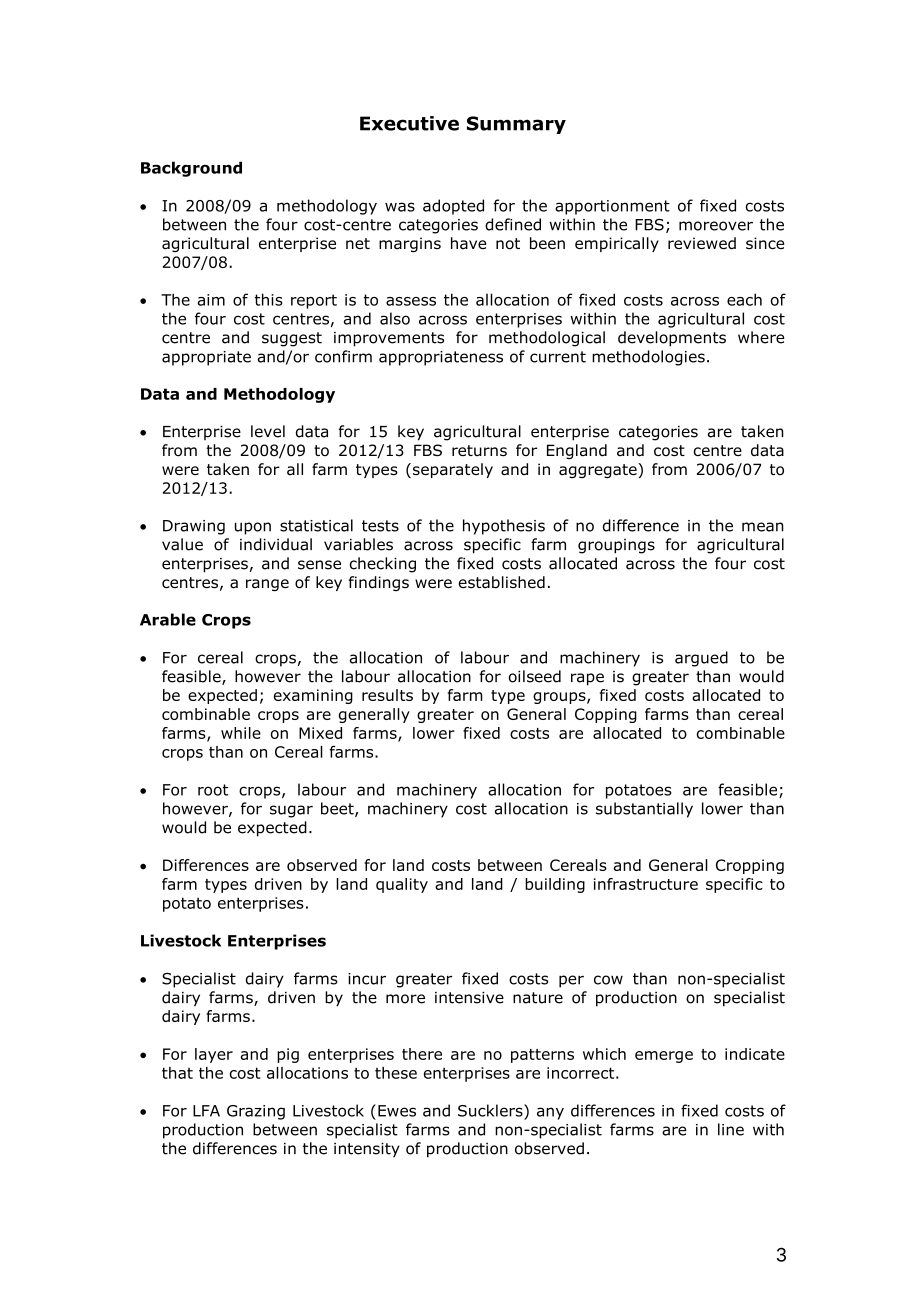 This screenshot has width=924, height=1308. What do you see at coordinates (644, 810) in the screenshot?
I see `substantially` at bounding box center [644, 810].
